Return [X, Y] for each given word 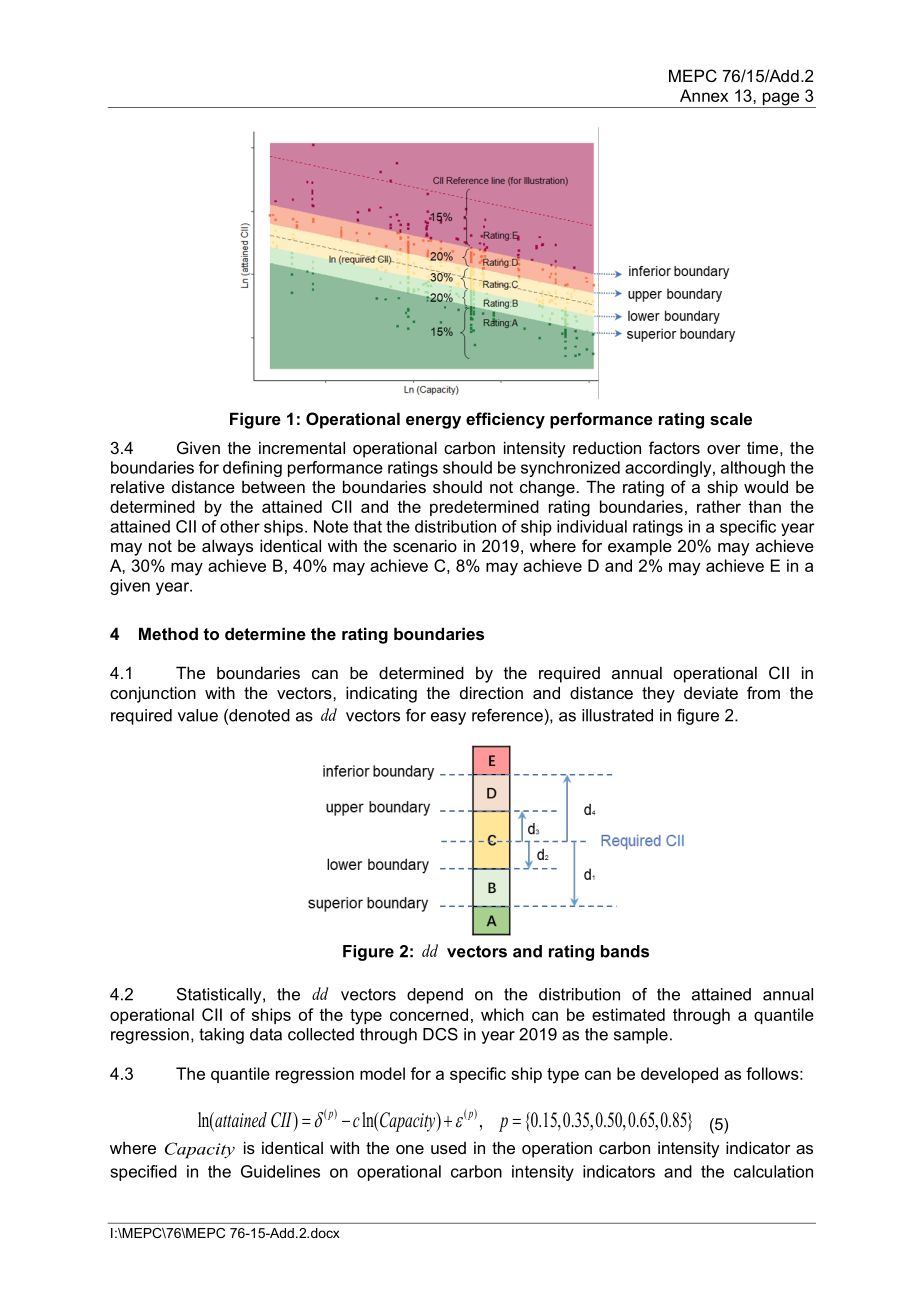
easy [448, 718]
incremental [302, 447]
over [724, 449]
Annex [704, 95]
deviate [711, 692]
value [198, 715]
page [781, 100]
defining [252, 469]
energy [433, 422]
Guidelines [280, 1171]
